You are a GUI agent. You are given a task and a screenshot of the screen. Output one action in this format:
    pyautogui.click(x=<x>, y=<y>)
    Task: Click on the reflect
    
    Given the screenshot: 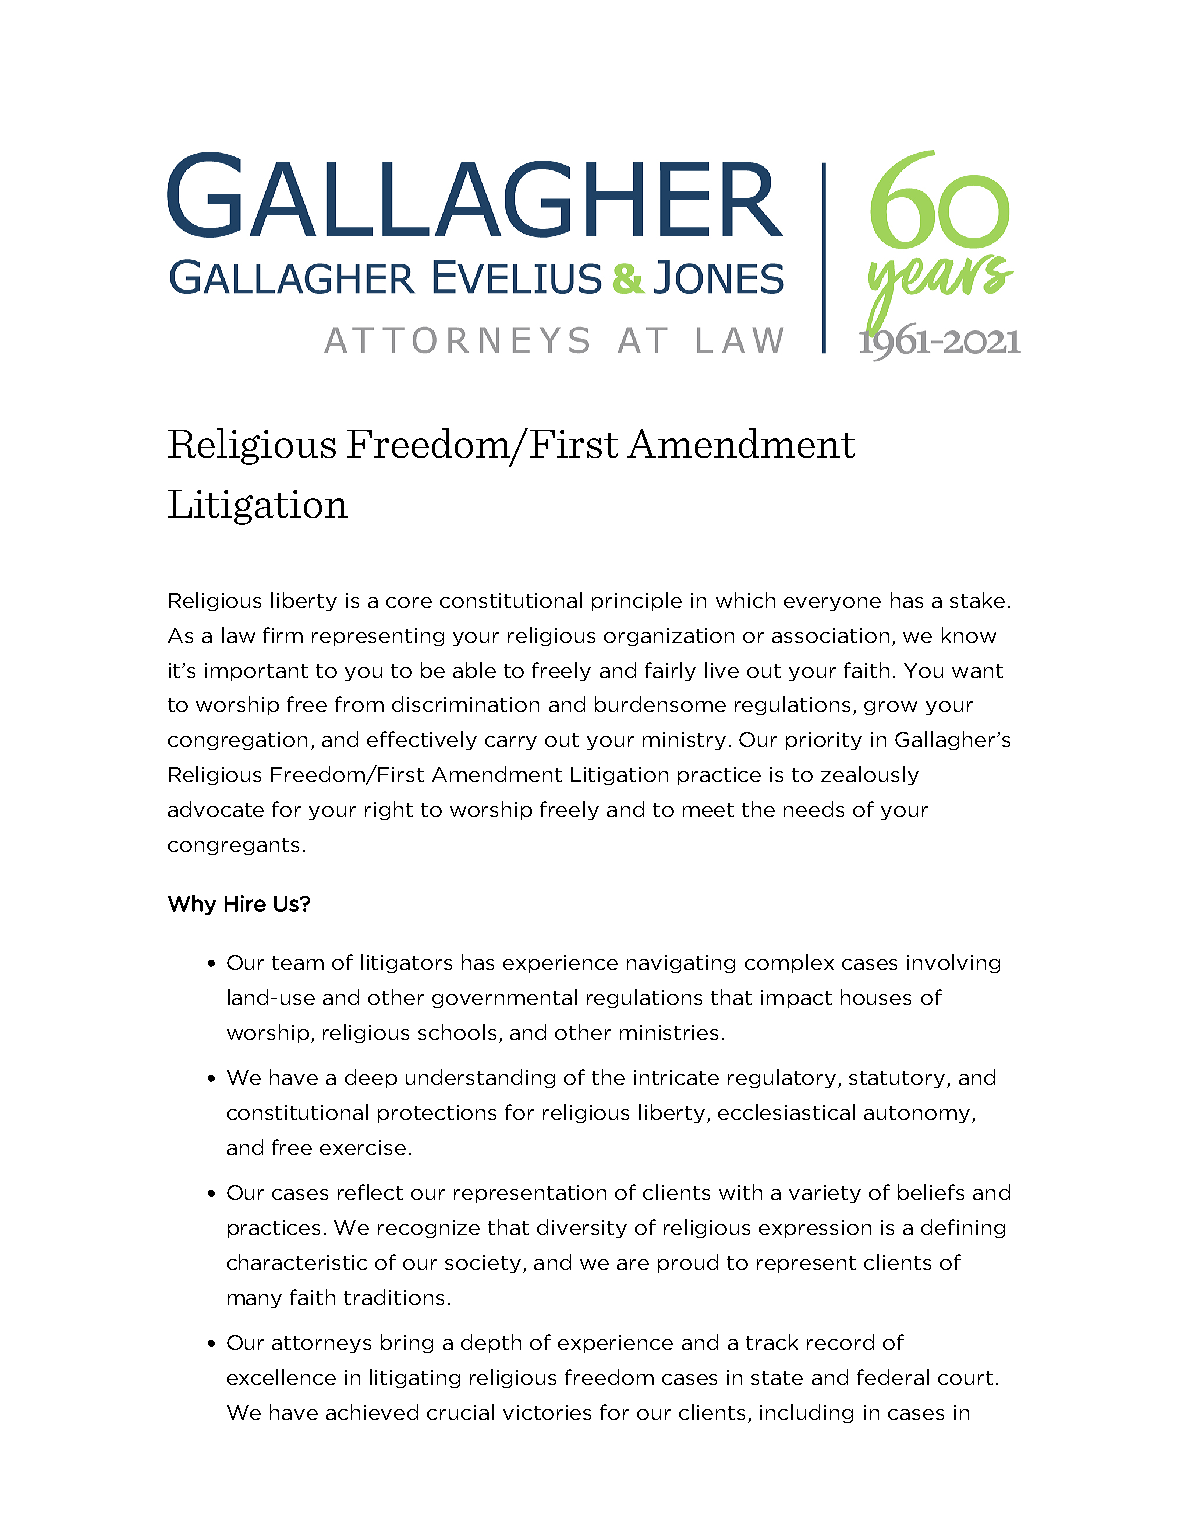 What is the action you would take?
    pyautogui.click(x=370, y=1192)
